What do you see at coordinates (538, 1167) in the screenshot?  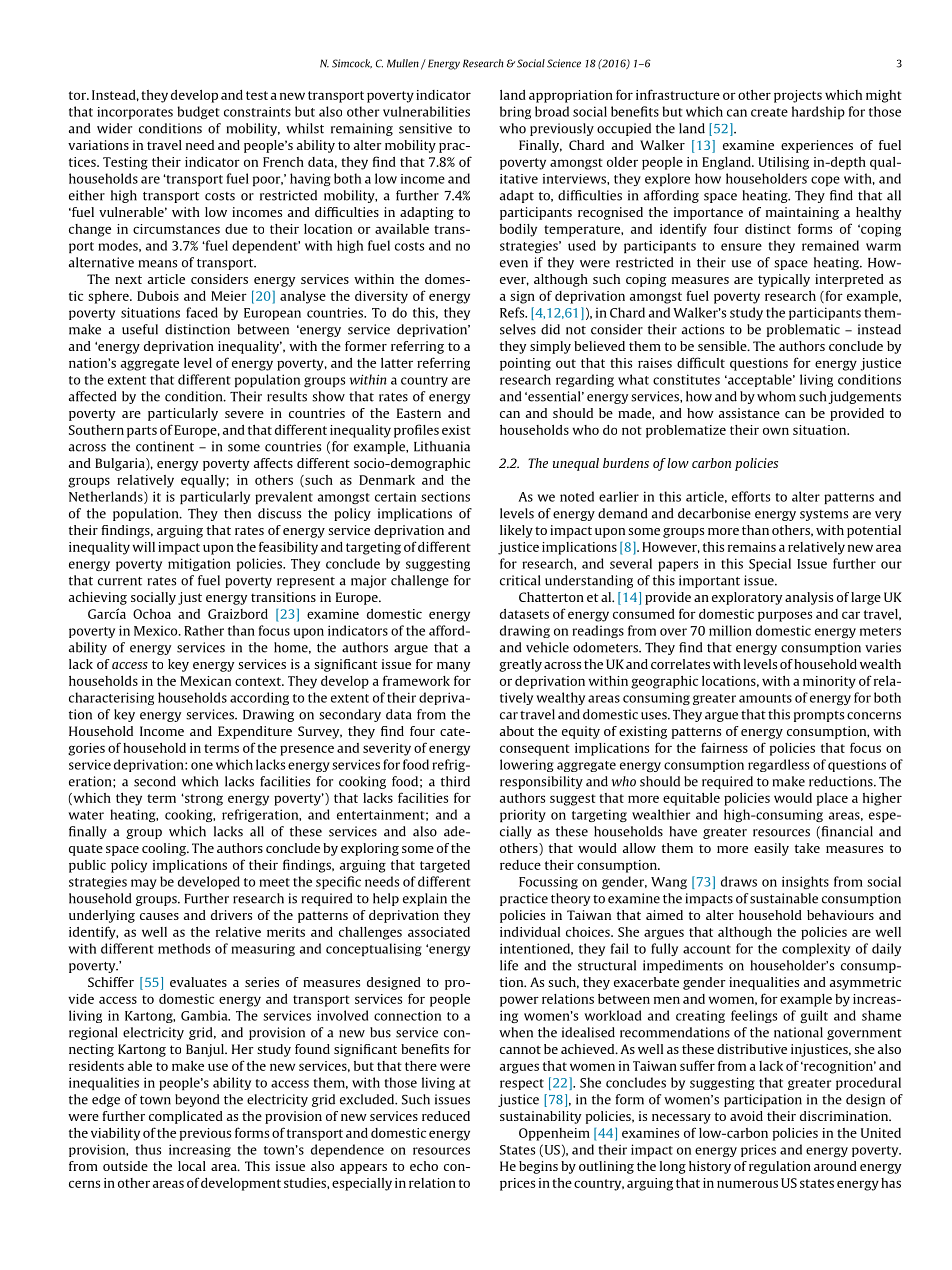 I see `begins` at bounding box center [538, 1167].
